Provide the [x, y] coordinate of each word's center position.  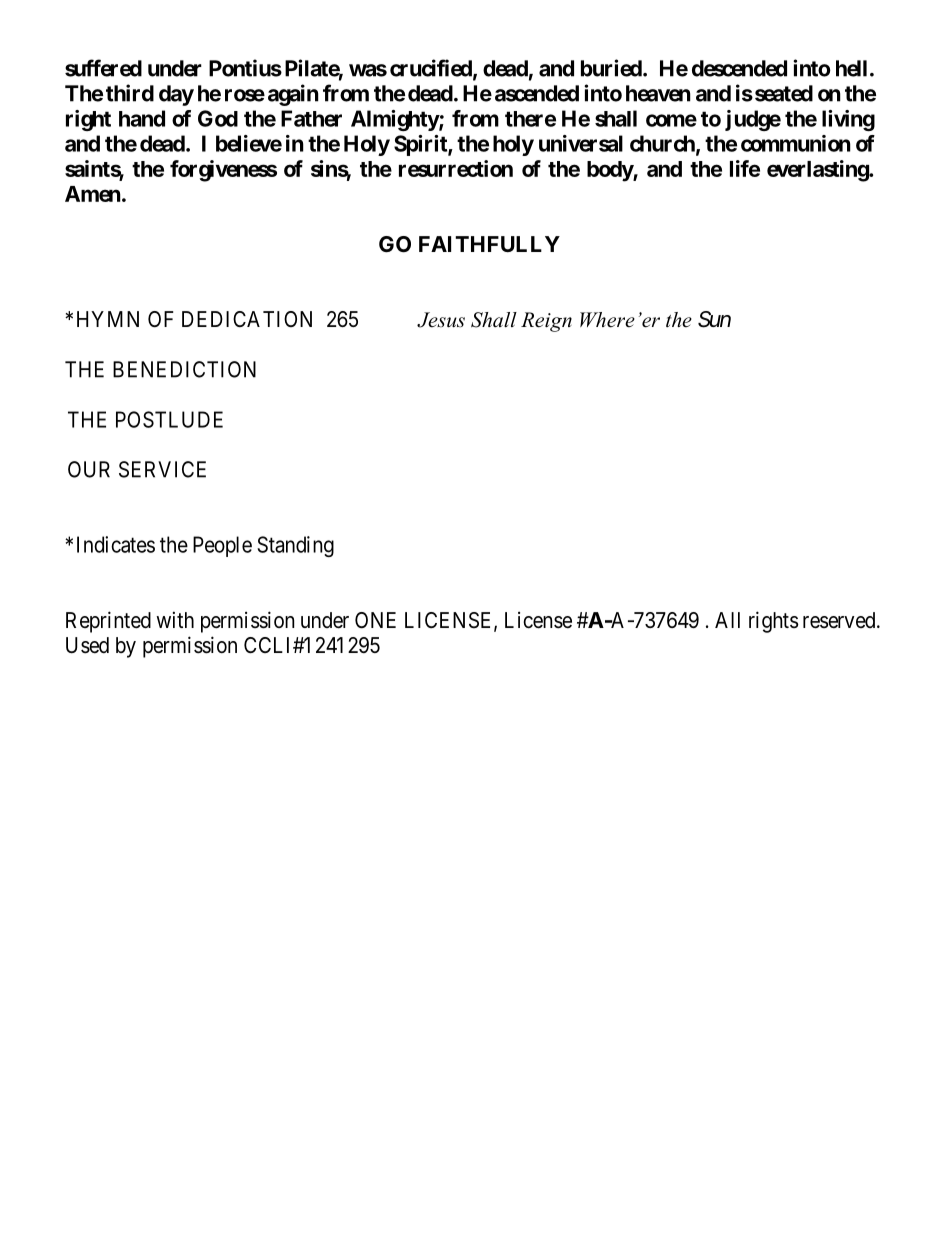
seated [782, 93]
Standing [295, 546]
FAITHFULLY [489, 244]
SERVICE [162, 469]
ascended [537, 93]
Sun [714, 319]
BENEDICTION [184, 369]
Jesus [441, 320]
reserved [840, 620]
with [175, 619]
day [176, 95]
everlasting [818, 171]
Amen [93, 194]
